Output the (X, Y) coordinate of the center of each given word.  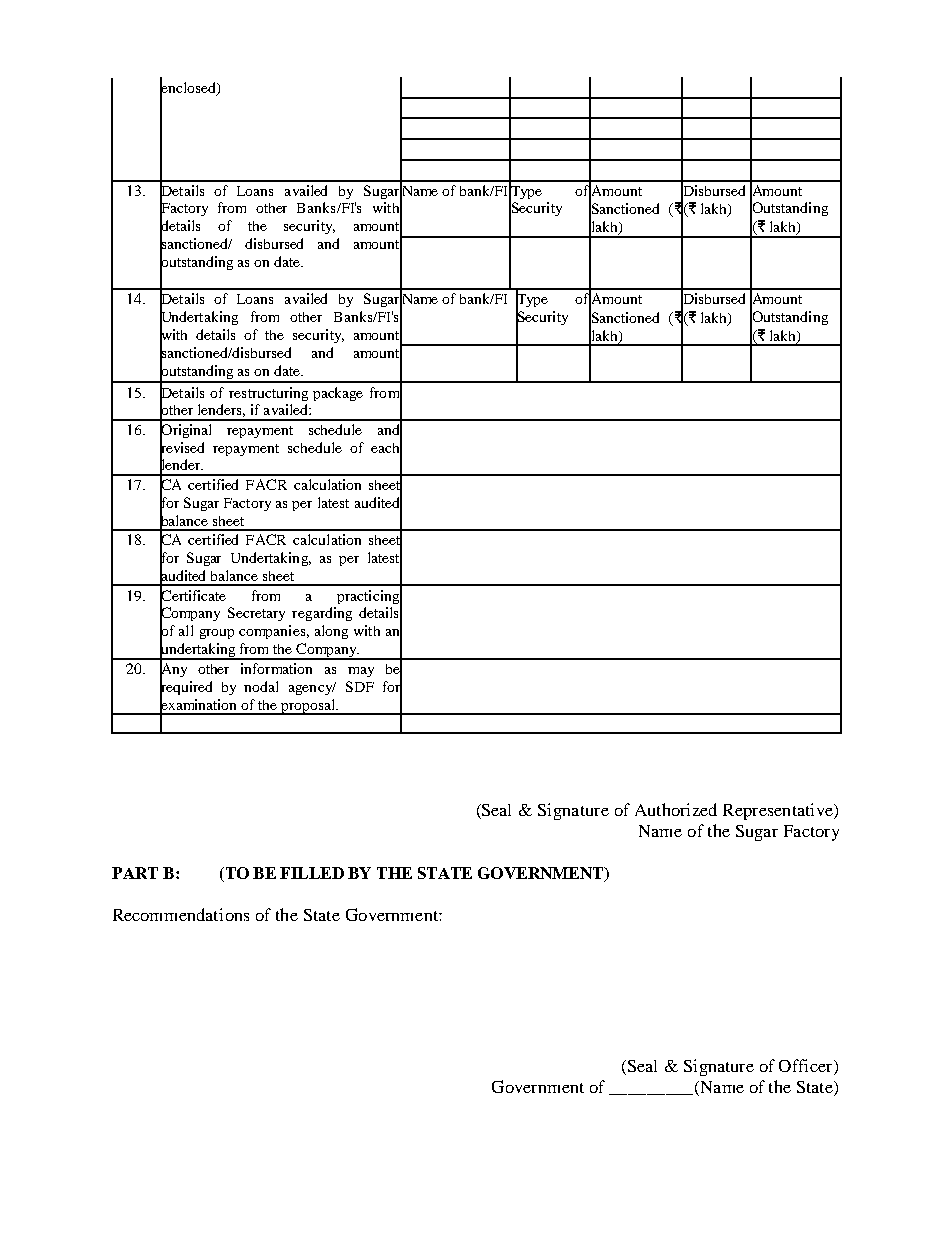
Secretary (256, 614)
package (338, 394)
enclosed (189, 87)
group (217, 634)
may (361, 672)
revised (182, 447)
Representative (779, 811)
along (331, 632)
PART (135, 873)
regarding (322, 614)
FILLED (312, 873)
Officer (807, 1067)
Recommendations (181, 914)
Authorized (676, 809)
